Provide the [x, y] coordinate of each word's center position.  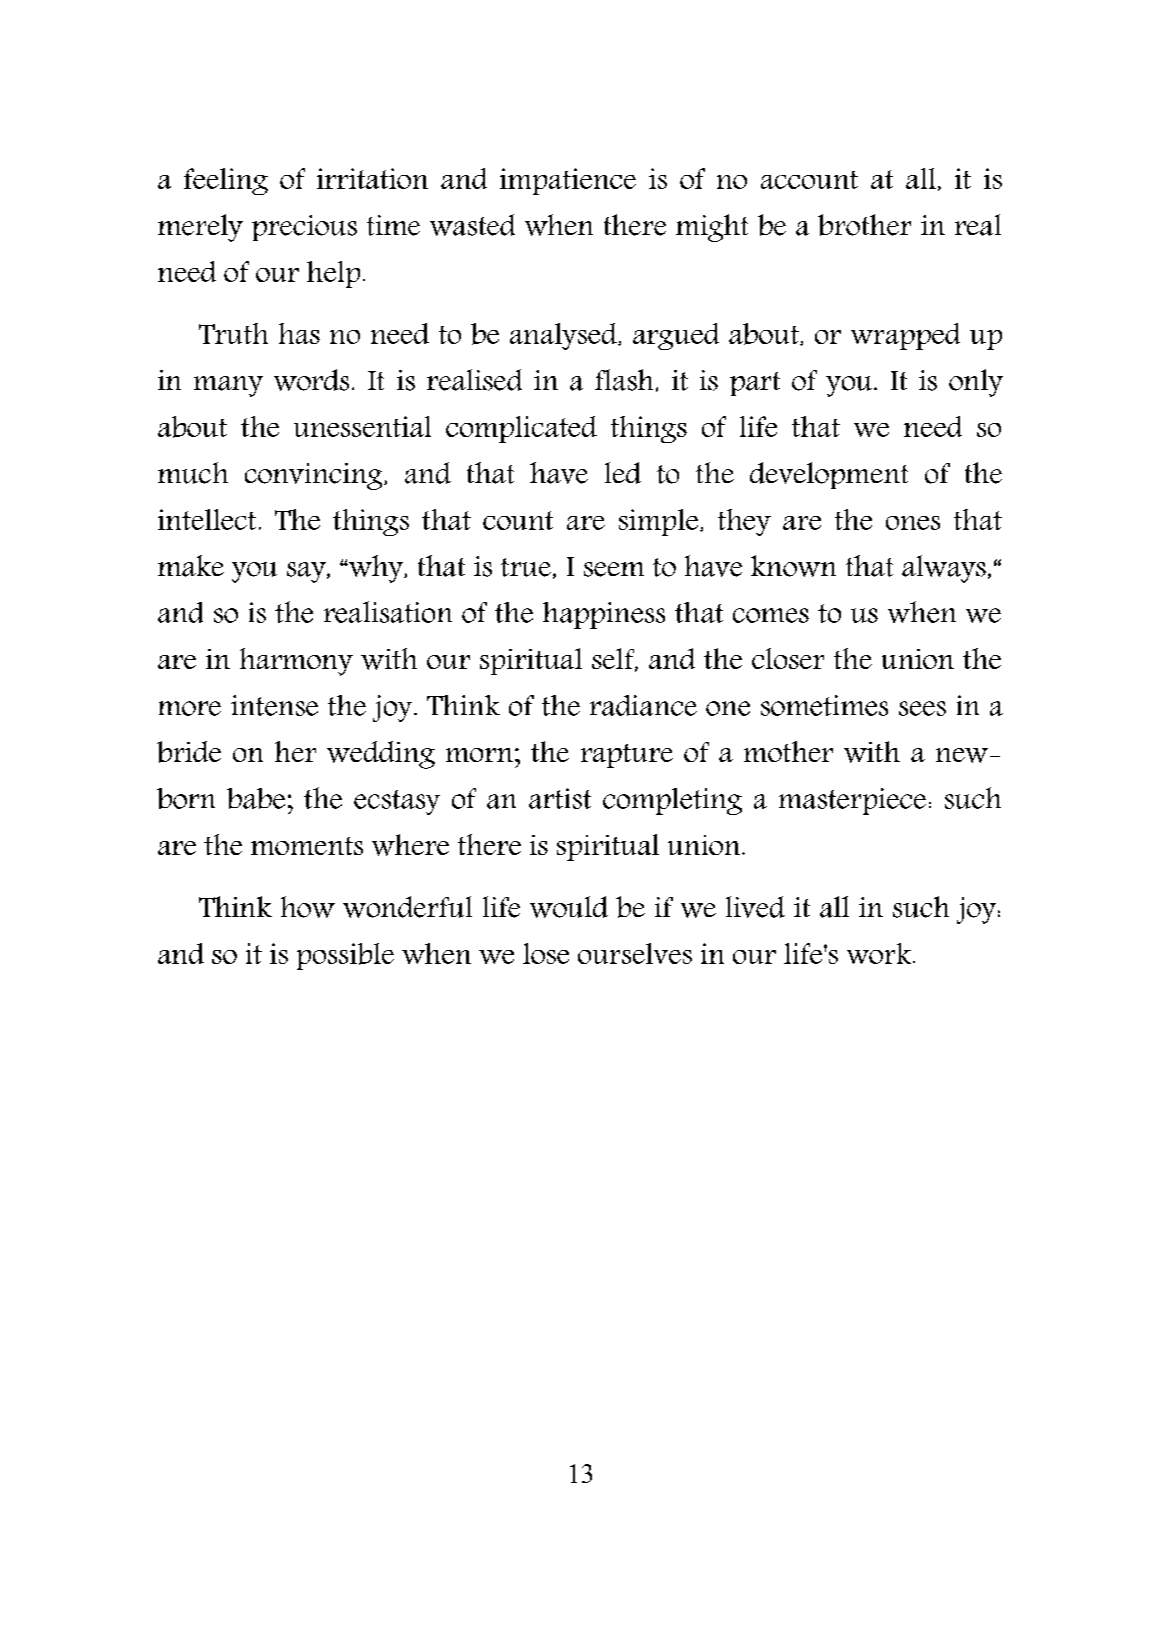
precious [304, 228]
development [829, 475]
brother [864, 225]
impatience [568, 181]
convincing [315, 476]
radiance [643, 705]
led [623, 473]
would [569, 907]
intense [274, 705]
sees [922, 708]
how [308, 907]
